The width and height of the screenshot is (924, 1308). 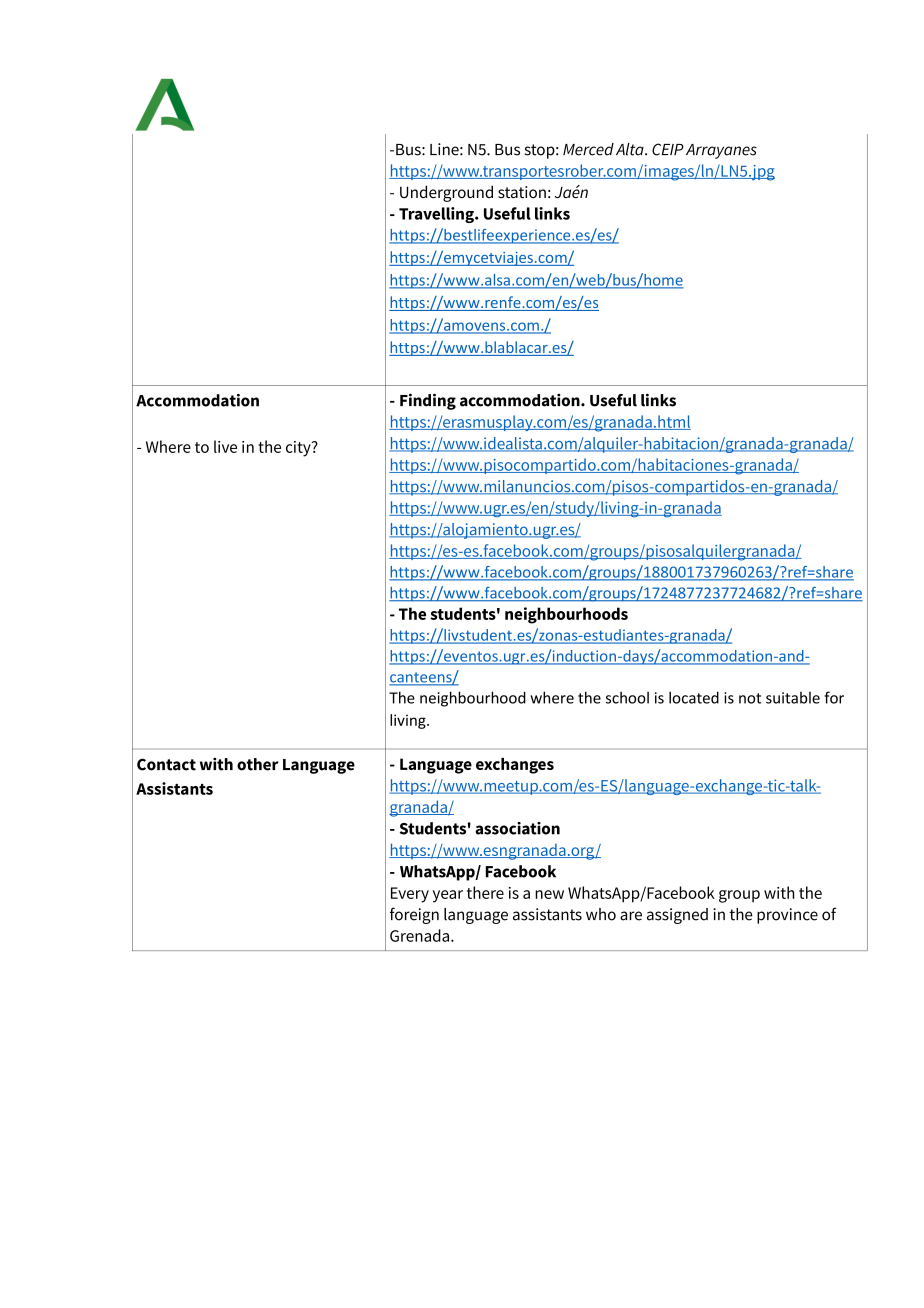 I want to click on Every, so click(x=410, y=895).
